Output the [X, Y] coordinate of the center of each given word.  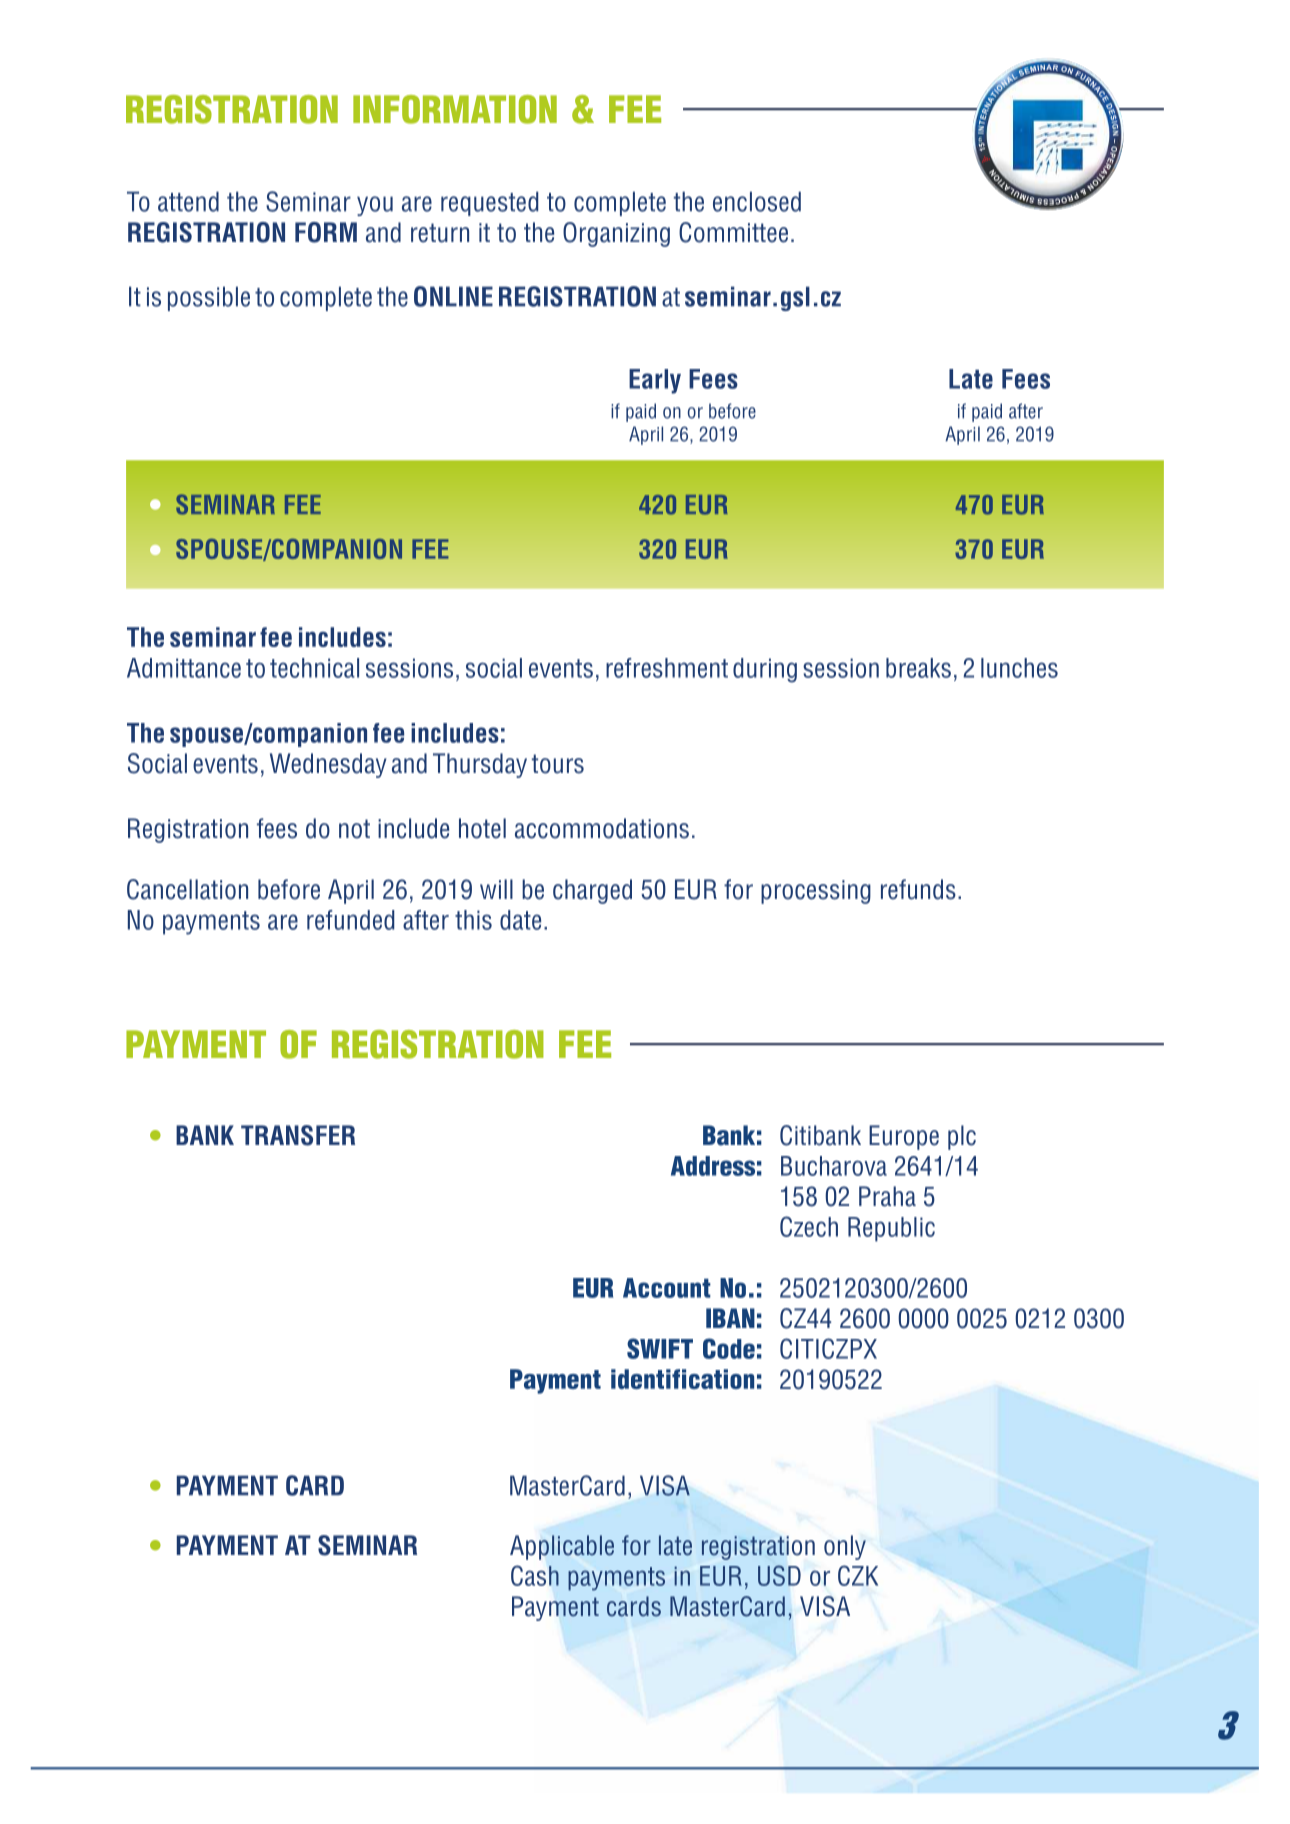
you [375, 206]
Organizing [616, 234]
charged [592, 891]
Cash [535, 1575]
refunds [918, 889]
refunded [350, 920]
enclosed [757, 201]
